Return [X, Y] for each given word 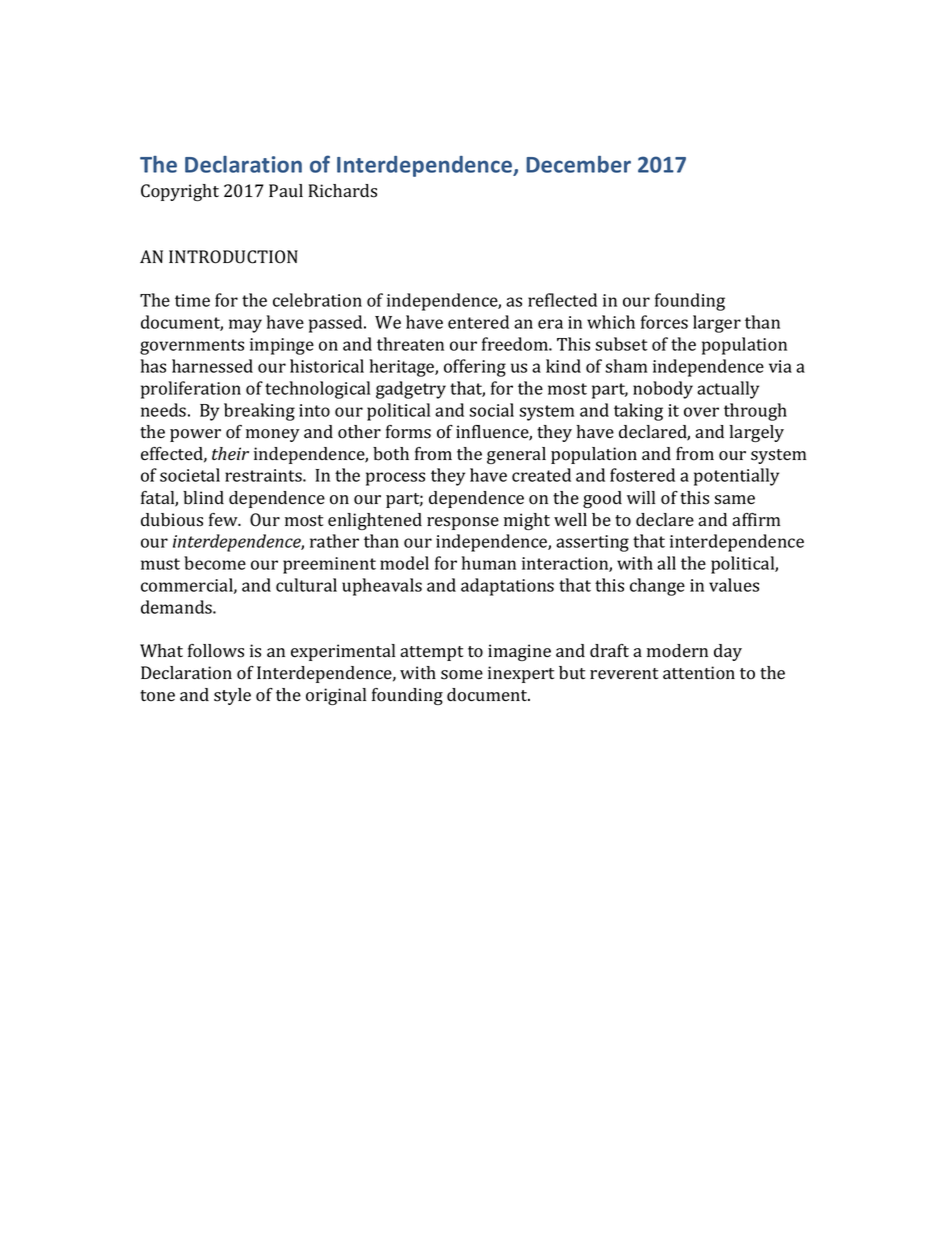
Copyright [180, 192]
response [463, 523]
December [578, 164]
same [734, 500]
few [224, 519]
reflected [562, 300]
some [462, 675]
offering [475, 368]
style [232, 696]
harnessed [212, 366]
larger [717, 324]
